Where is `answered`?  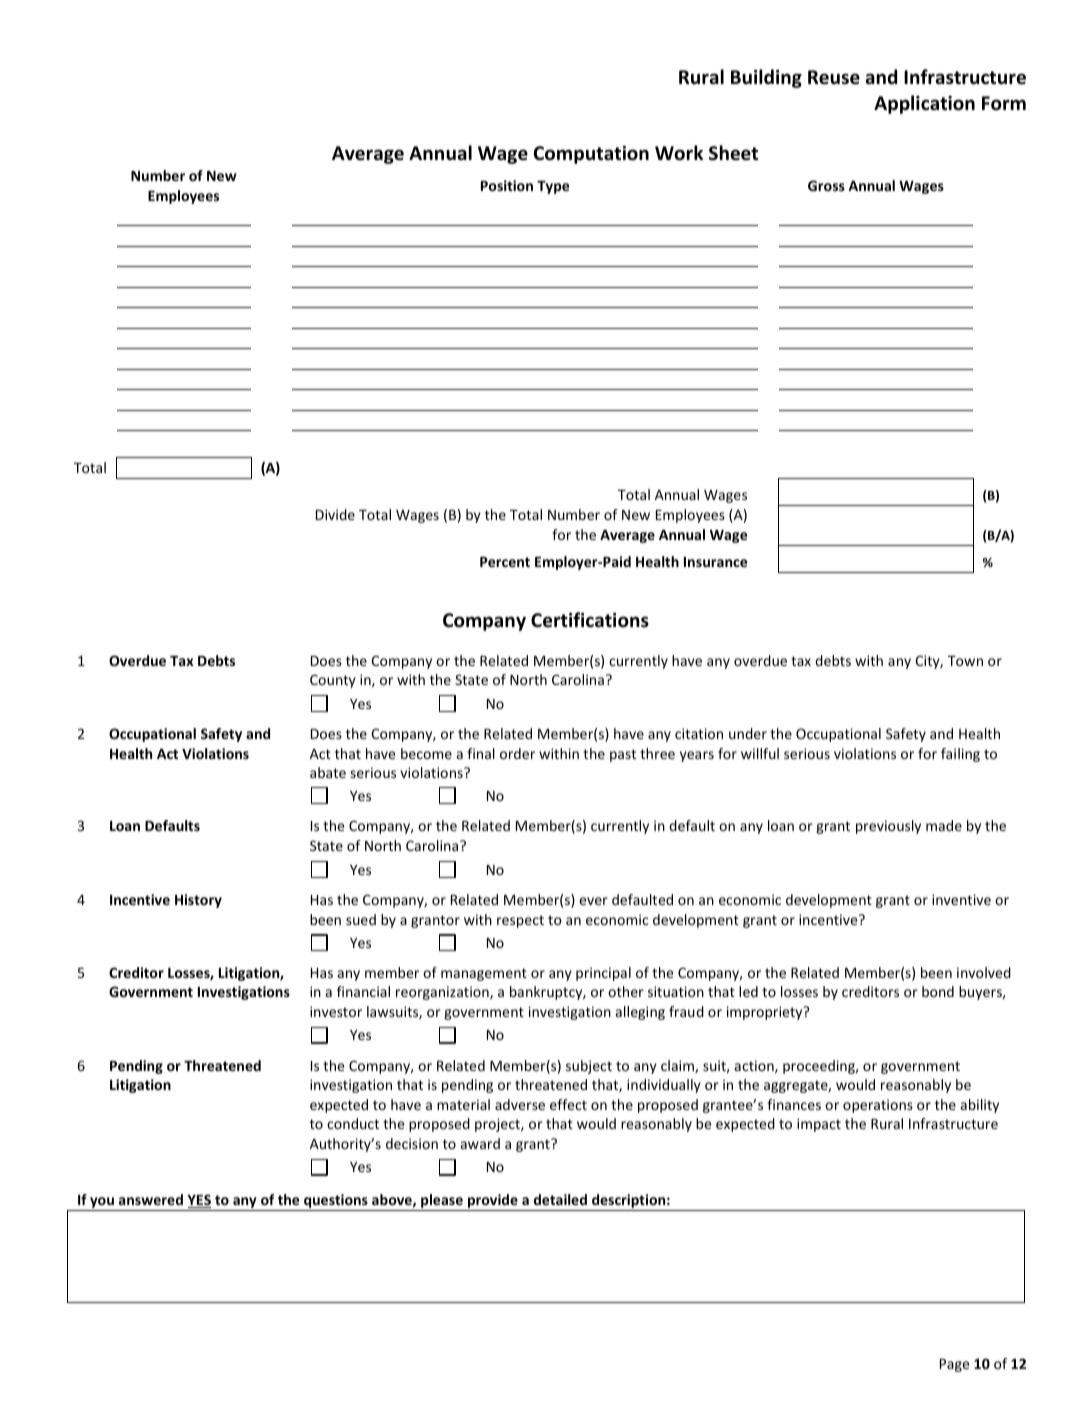
answered is located at coordinates (151, 1199).
